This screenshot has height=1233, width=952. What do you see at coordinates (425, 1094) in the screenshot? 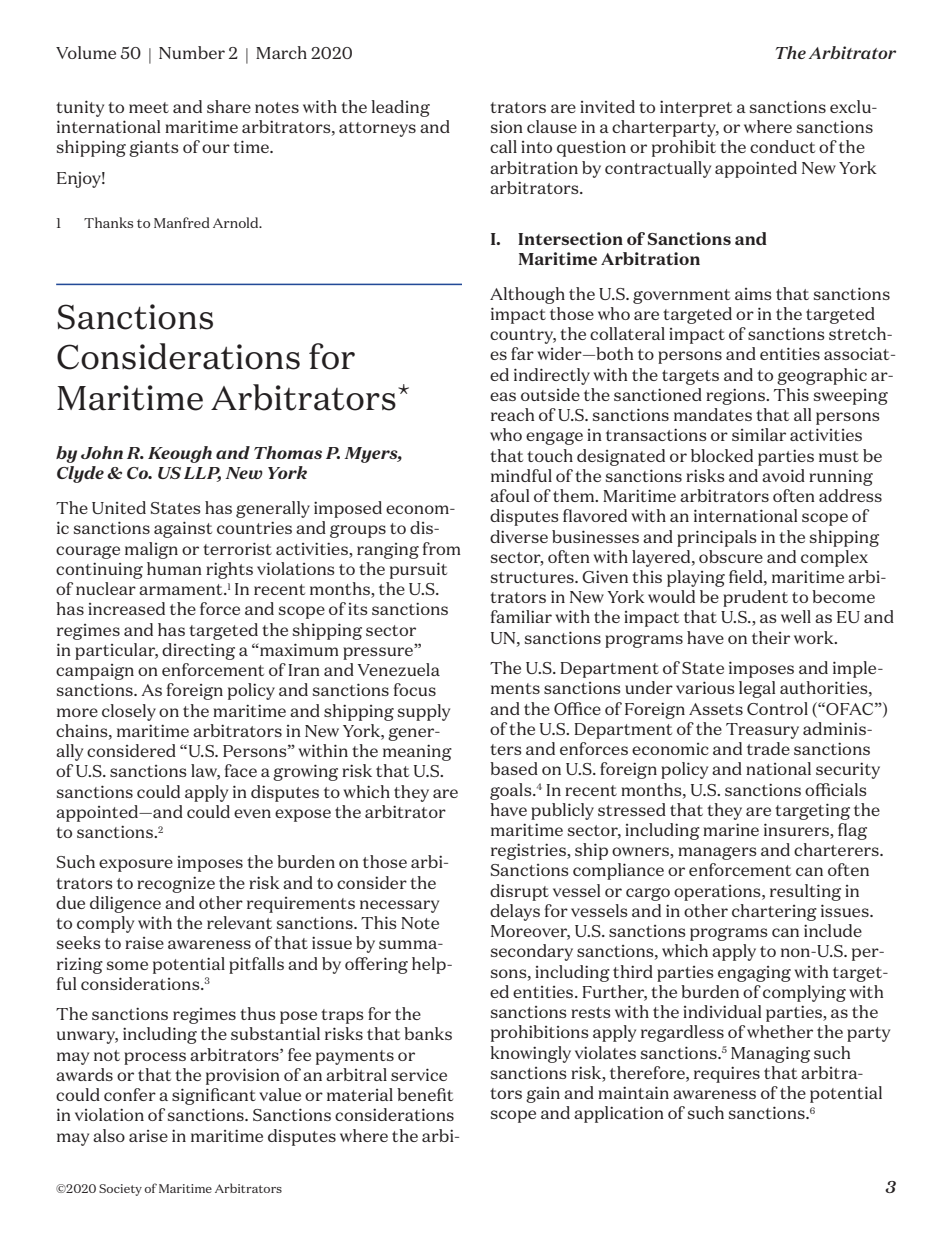
I see `benefit` at bounding box center [425, 1094].
